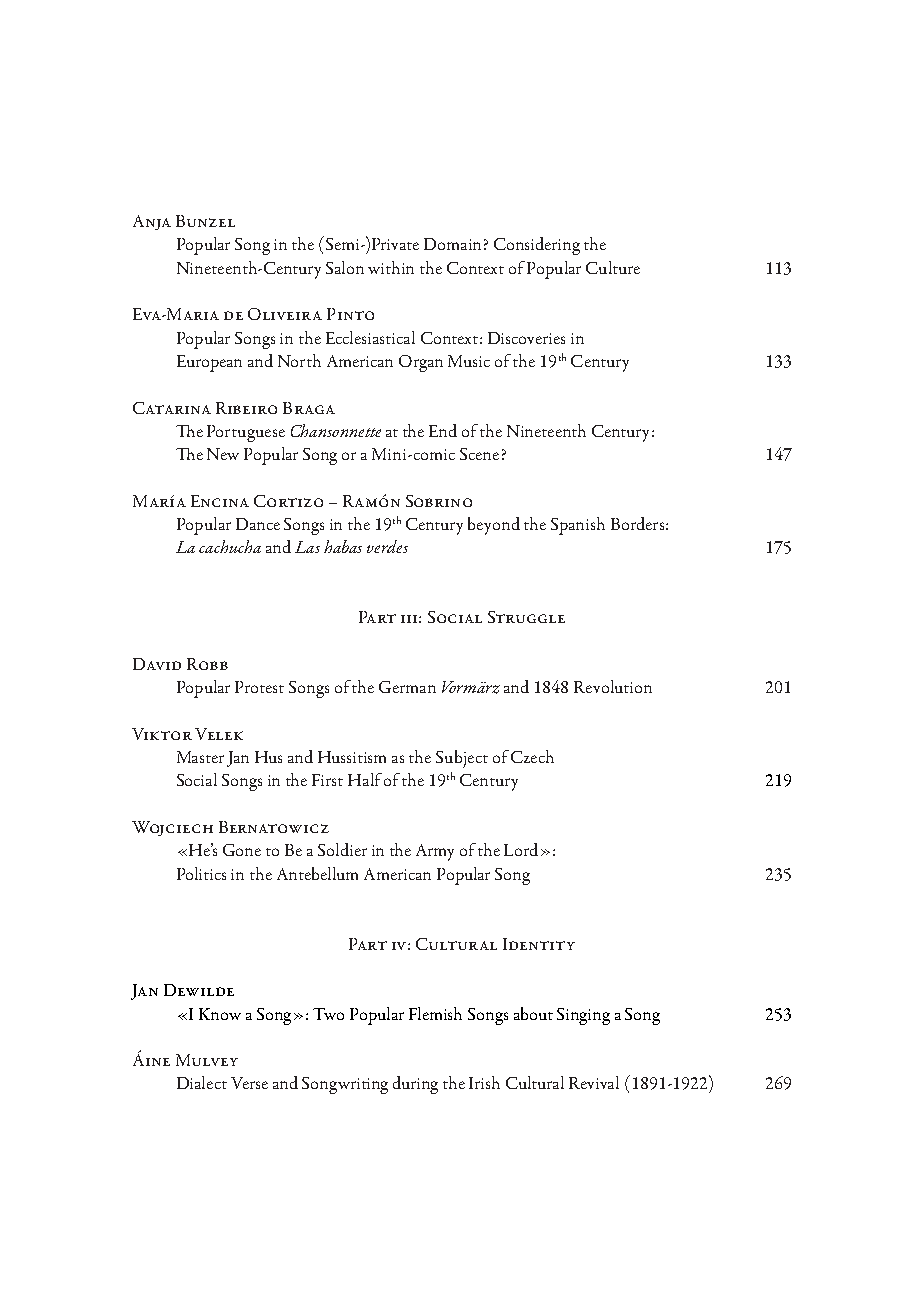  Describe the element at coordinates (365, 779) in the image. I see `Half` at that location.
